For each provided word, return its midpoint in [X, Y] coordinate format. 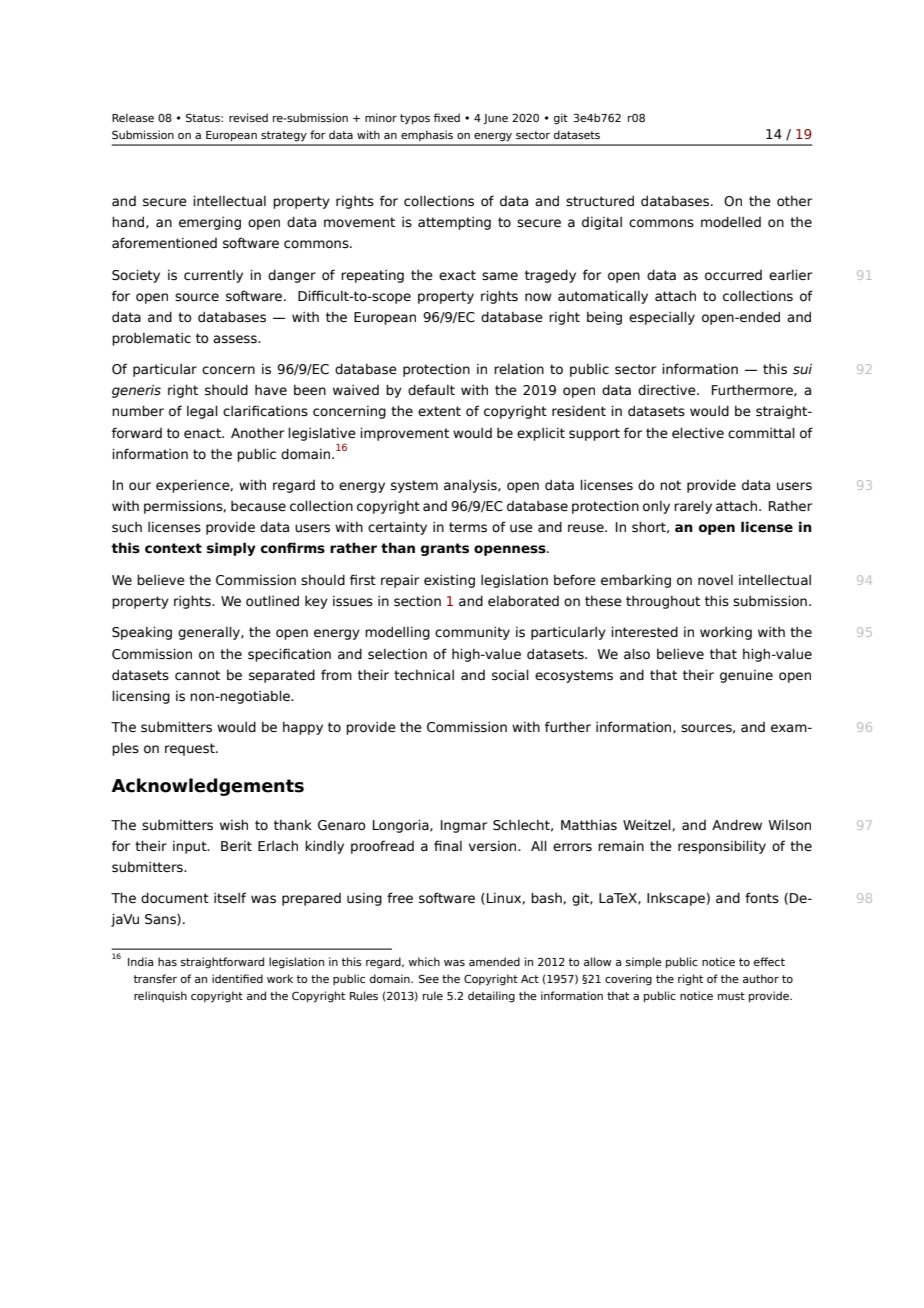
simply [231, 549]
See [429, 978]
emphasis [427, 135]
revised [248, 117]
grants [445, 549]
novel [715, 580]
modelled [731, 222]
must [731, 996]
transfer [155, 978]
